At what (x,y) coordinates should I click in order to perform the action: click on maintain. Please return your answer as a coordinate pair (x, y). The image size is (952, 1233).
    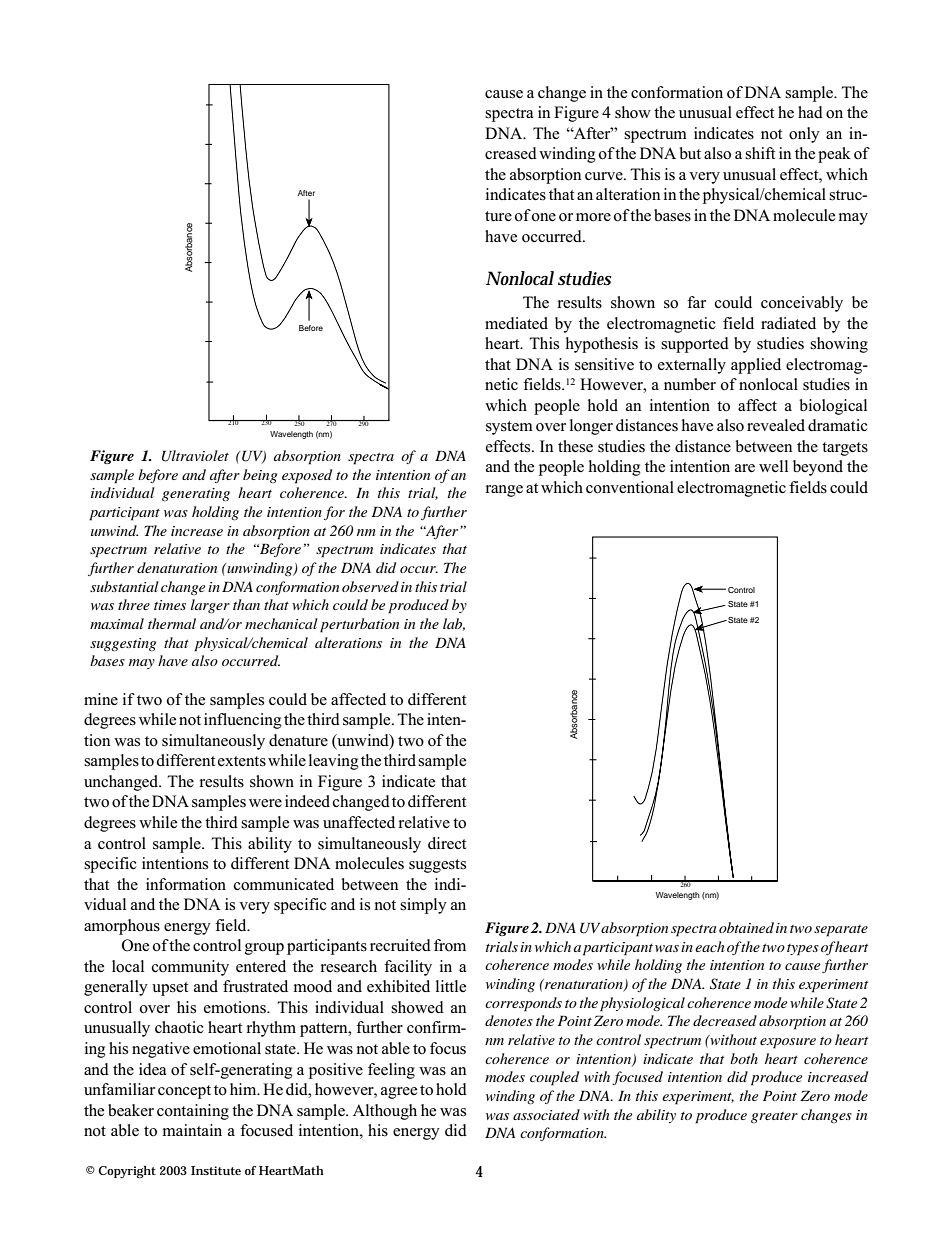
    Looking at the image, I should click on (192, 1130).
